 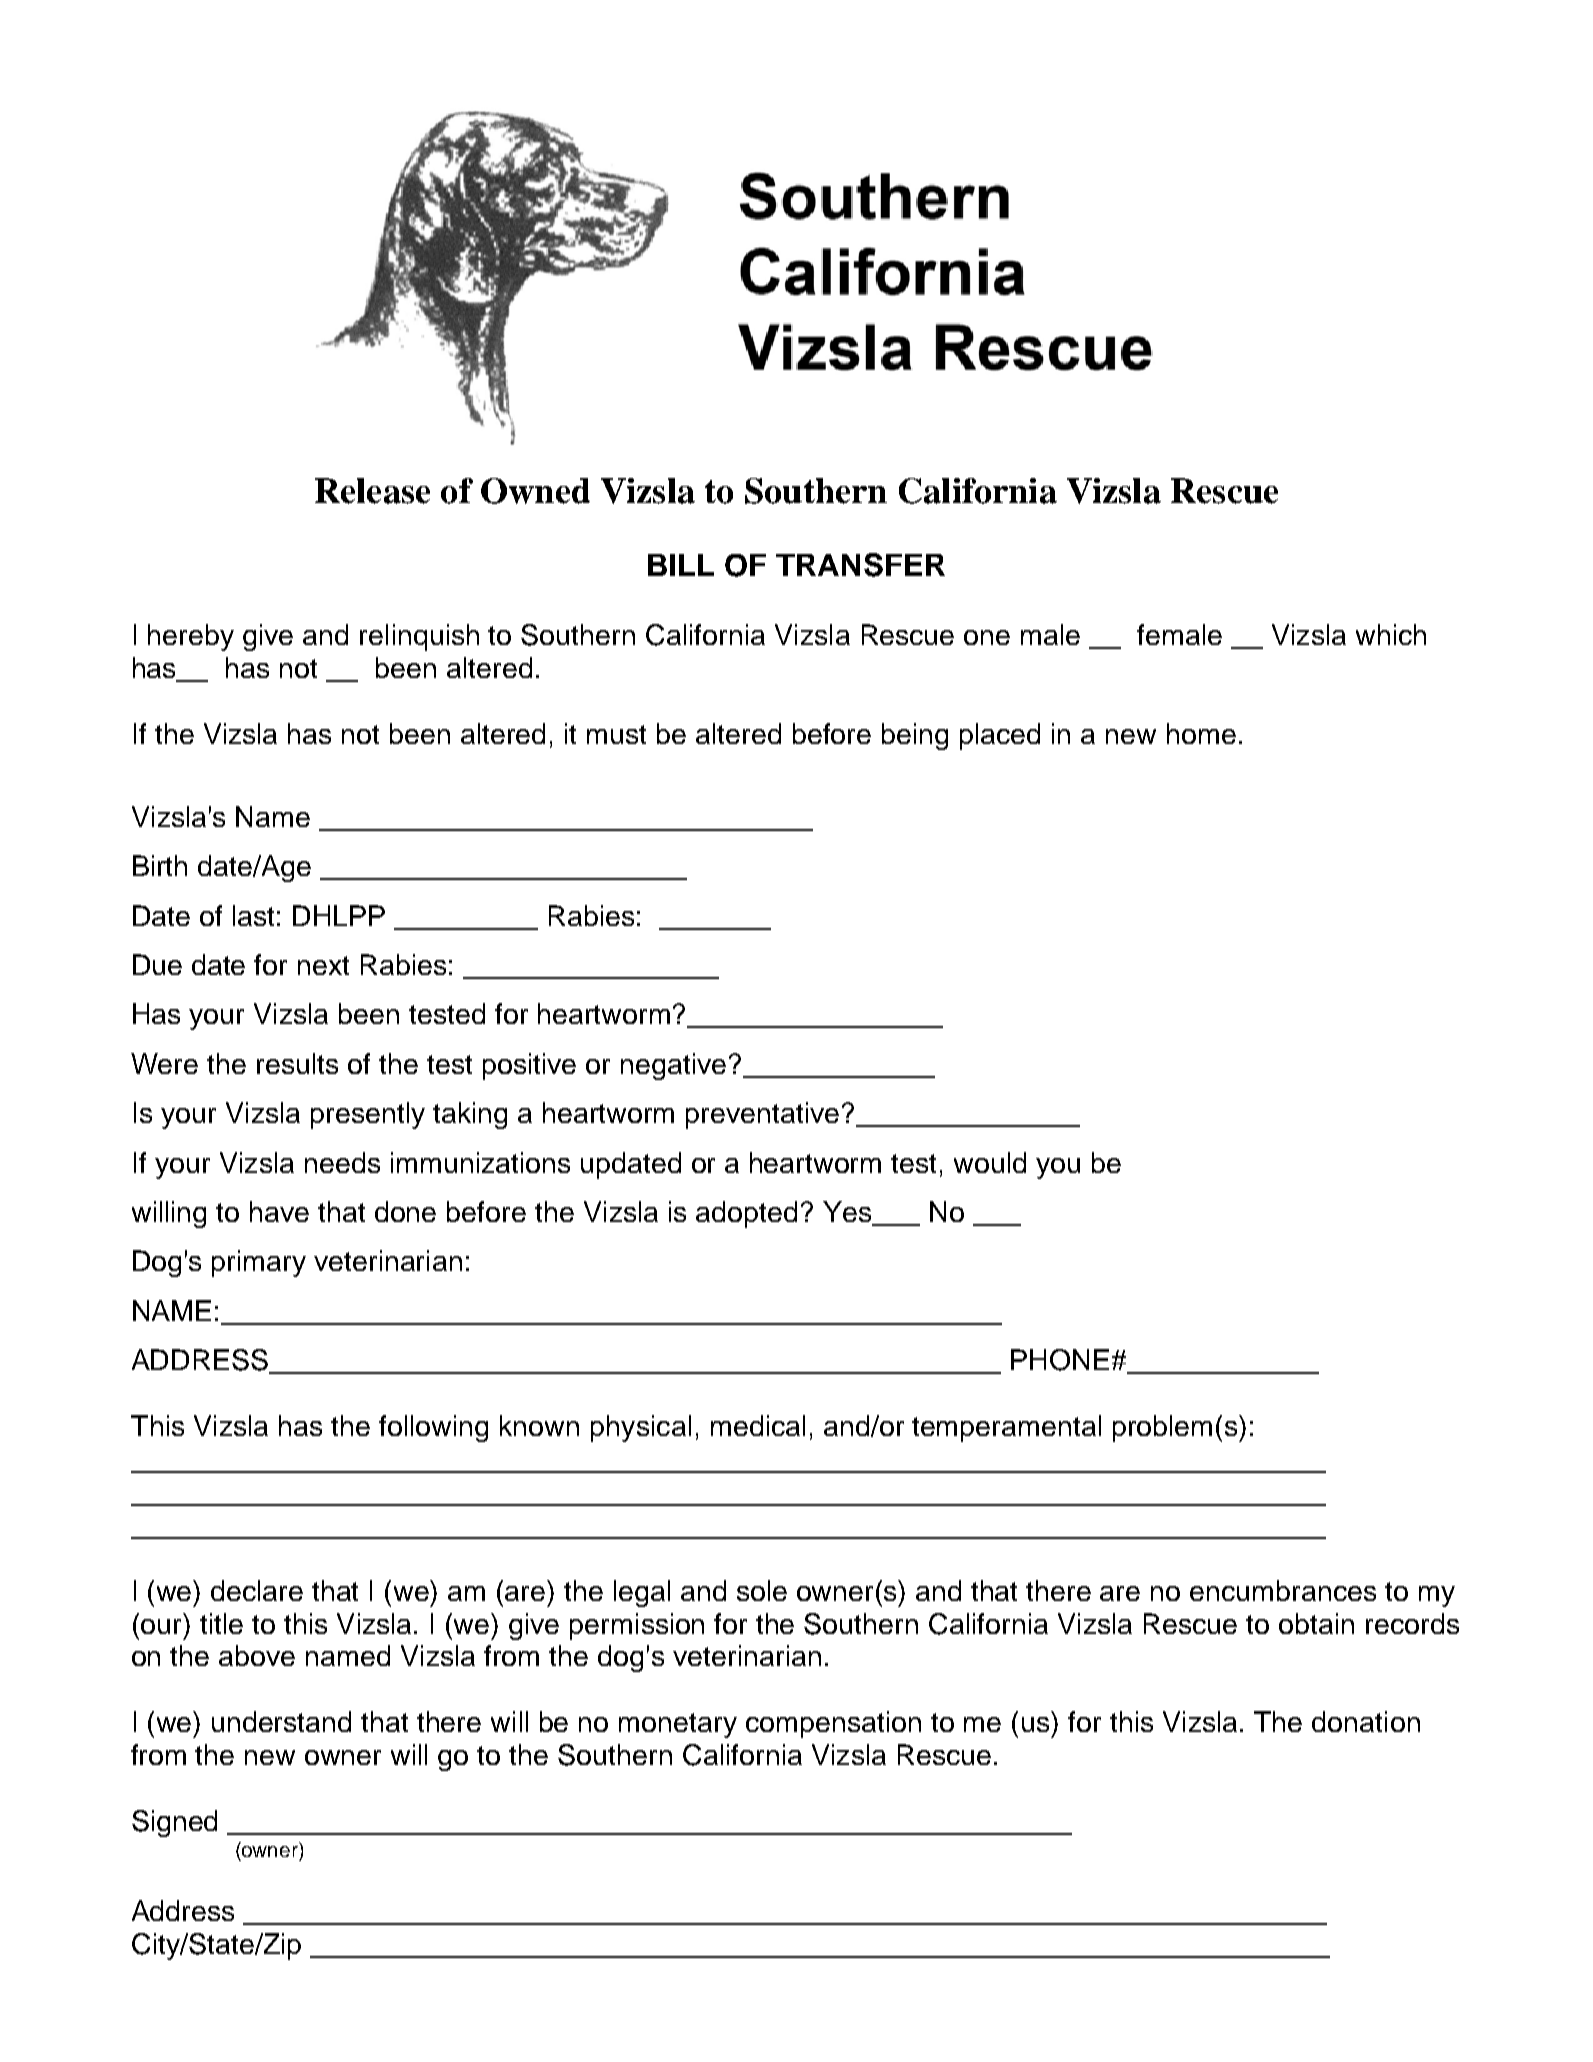 What do you see at coordinates (758, 1425) in the page?
I see `medical` at bounding box center [758, 1425].
